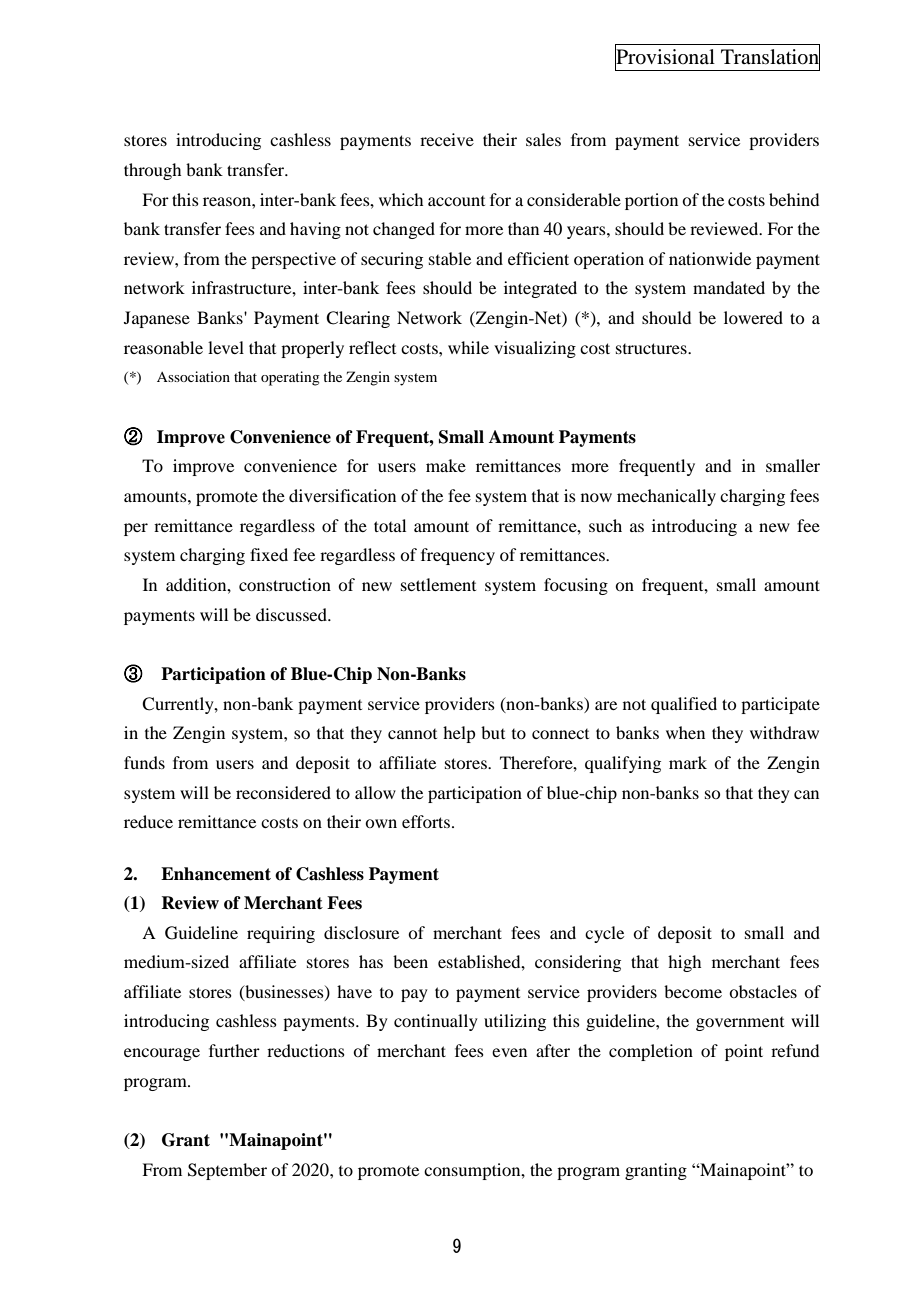 This screenshot has height=1307, width=924. I want to click on even, so click(509, 1052).
